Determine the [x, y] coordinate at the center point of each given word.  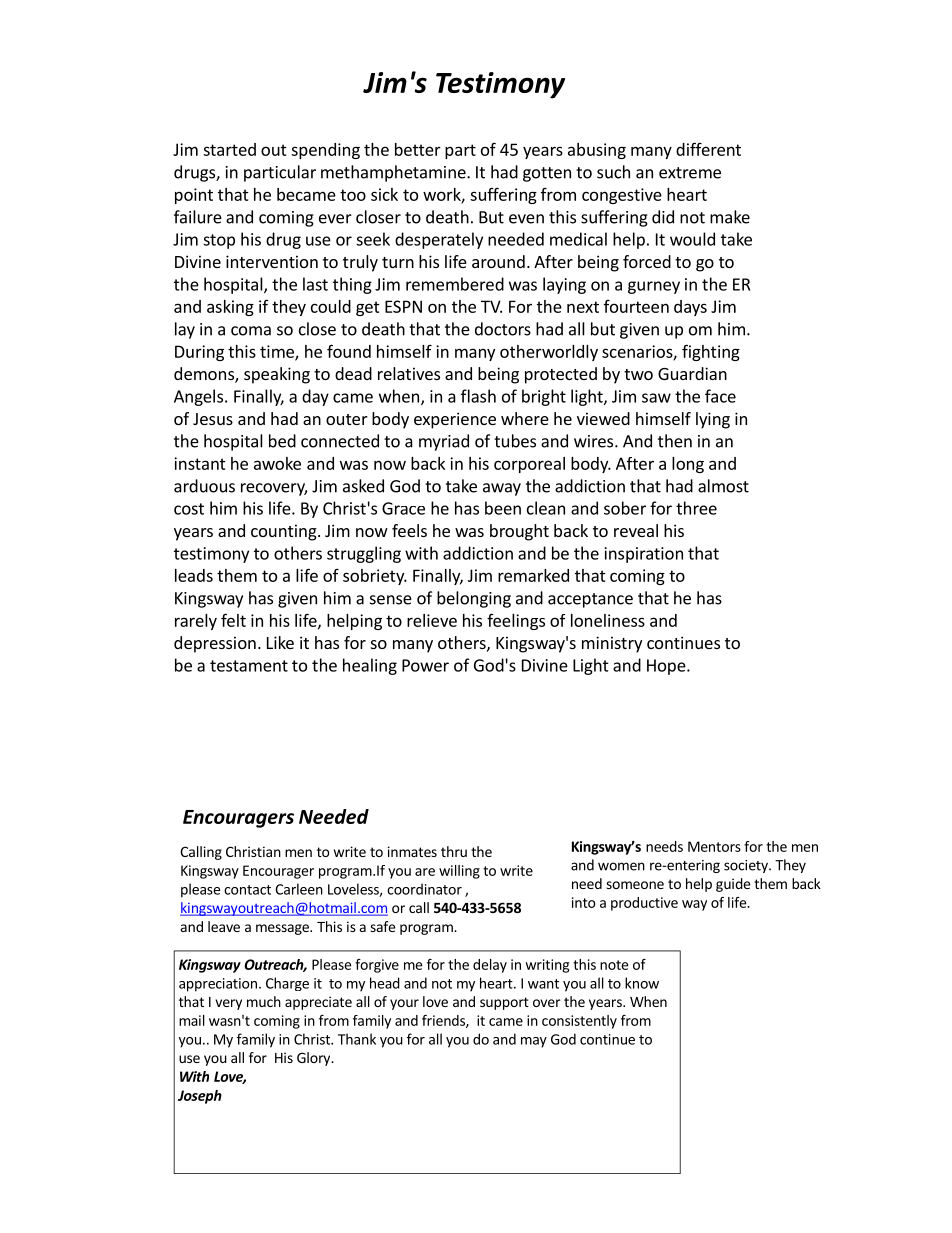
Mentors [714, 846]
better [418, 149]
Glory [315, 1059]
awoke [277, 463]
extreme [690, 173]
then [675, 441]
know [642, 983]
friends [444, 1021]
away [502, 489]
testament [249, 666]
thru [454, 851]
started [229, 149]
